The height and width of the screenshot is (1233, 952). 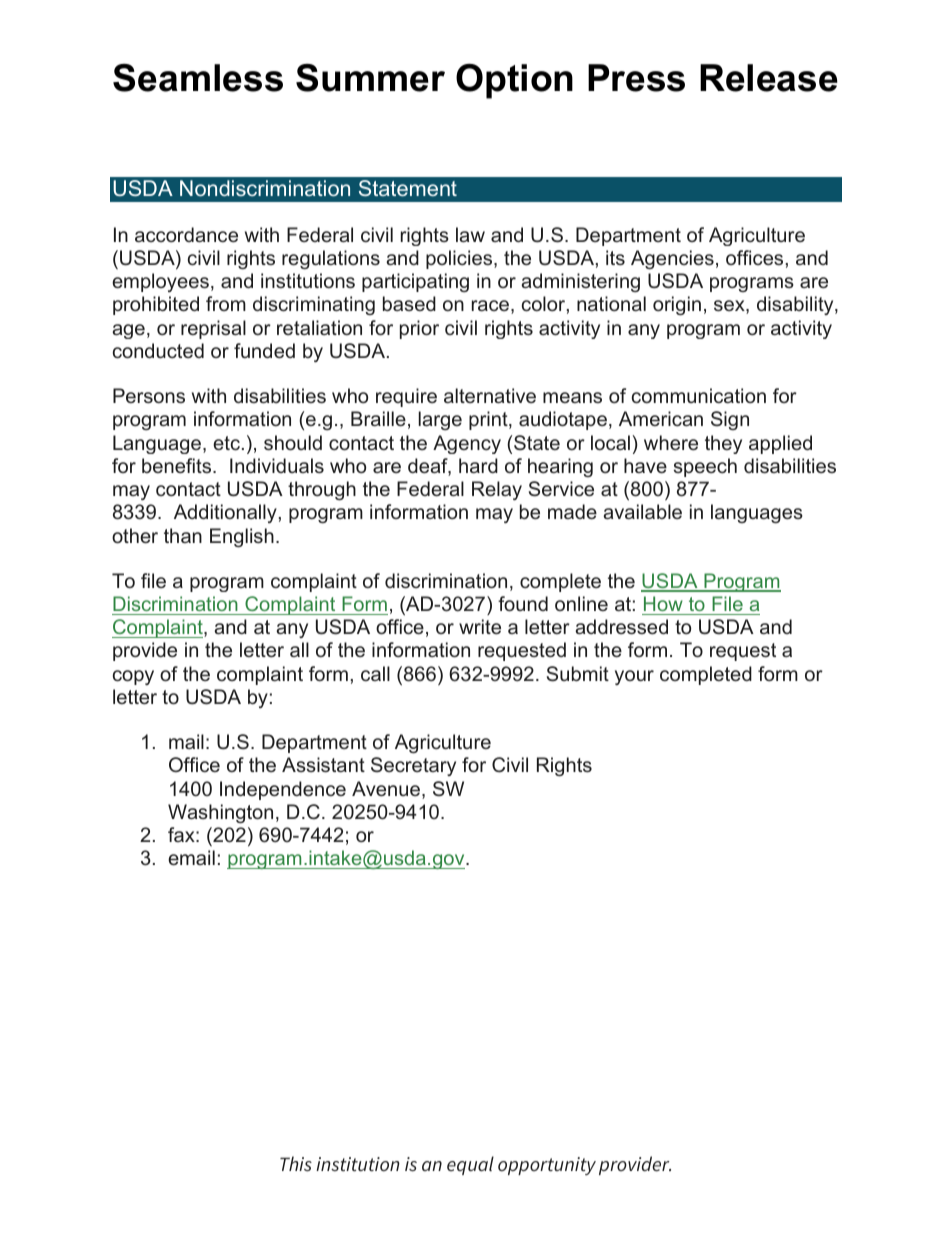 I want to click on your, so click(x=634, y=677).
